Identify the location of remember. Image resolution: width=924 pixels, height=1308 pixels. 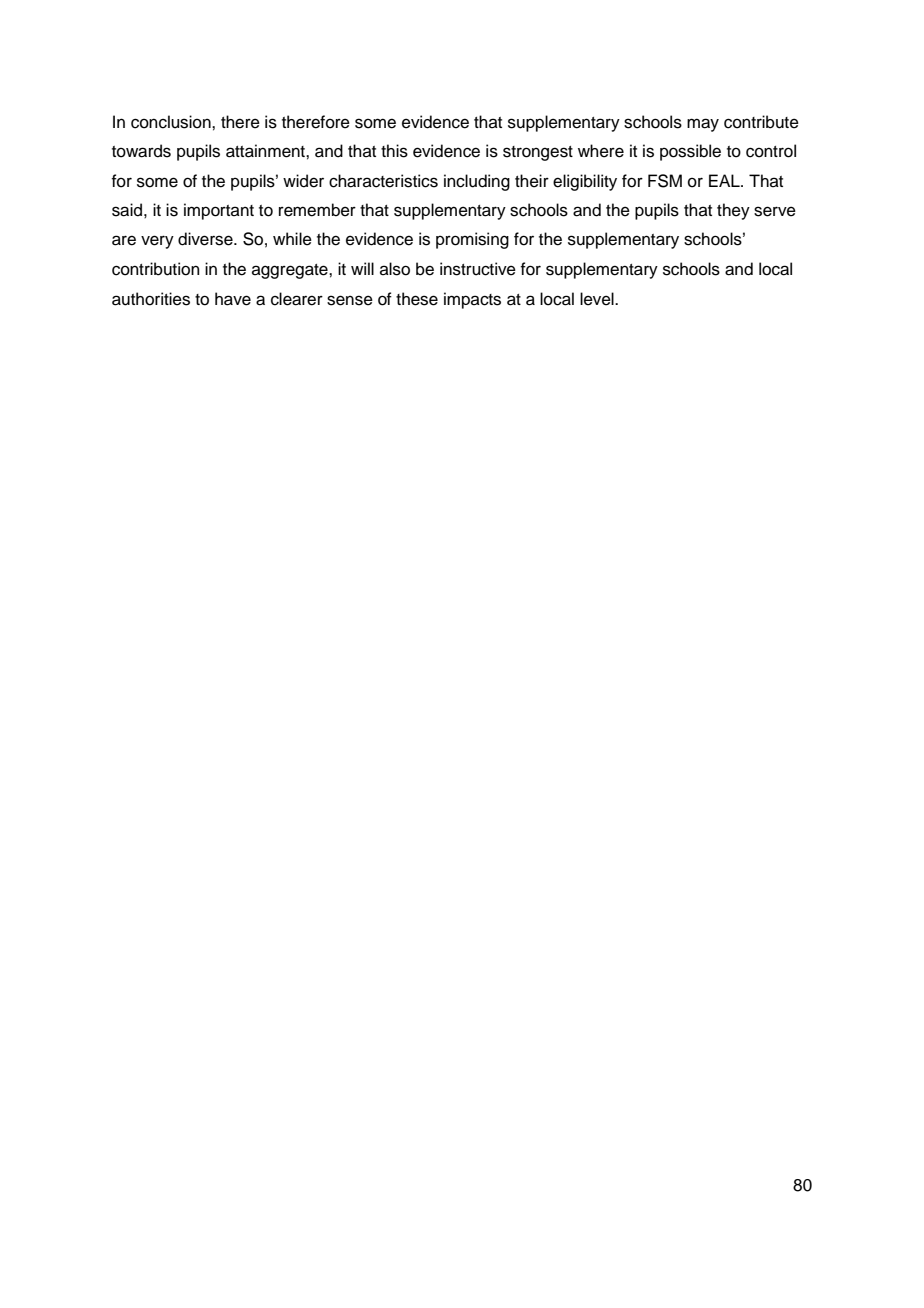
(317, 210).
